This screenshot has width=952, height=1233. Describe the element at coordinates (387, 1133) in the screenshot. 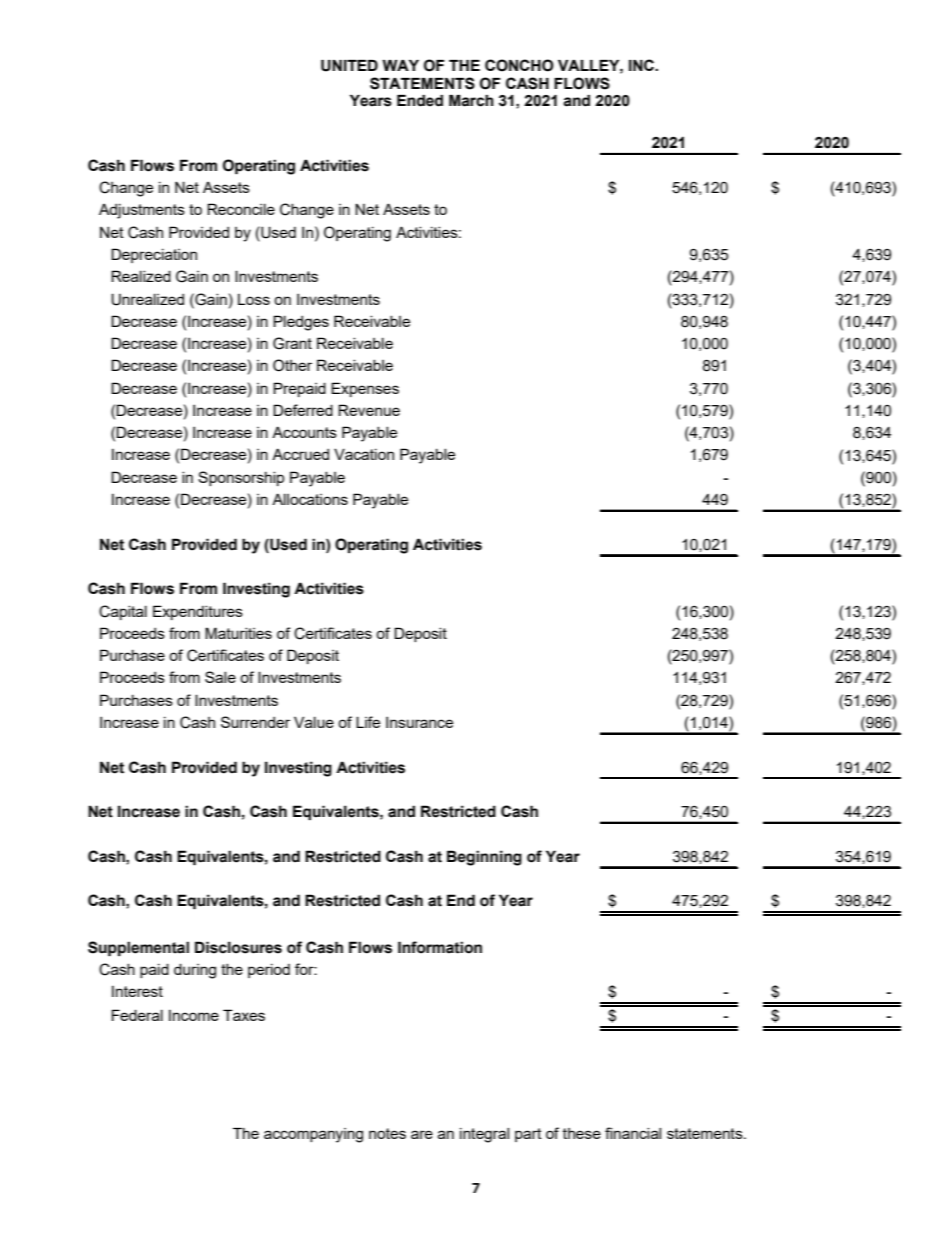

I see `notes` at that location.
